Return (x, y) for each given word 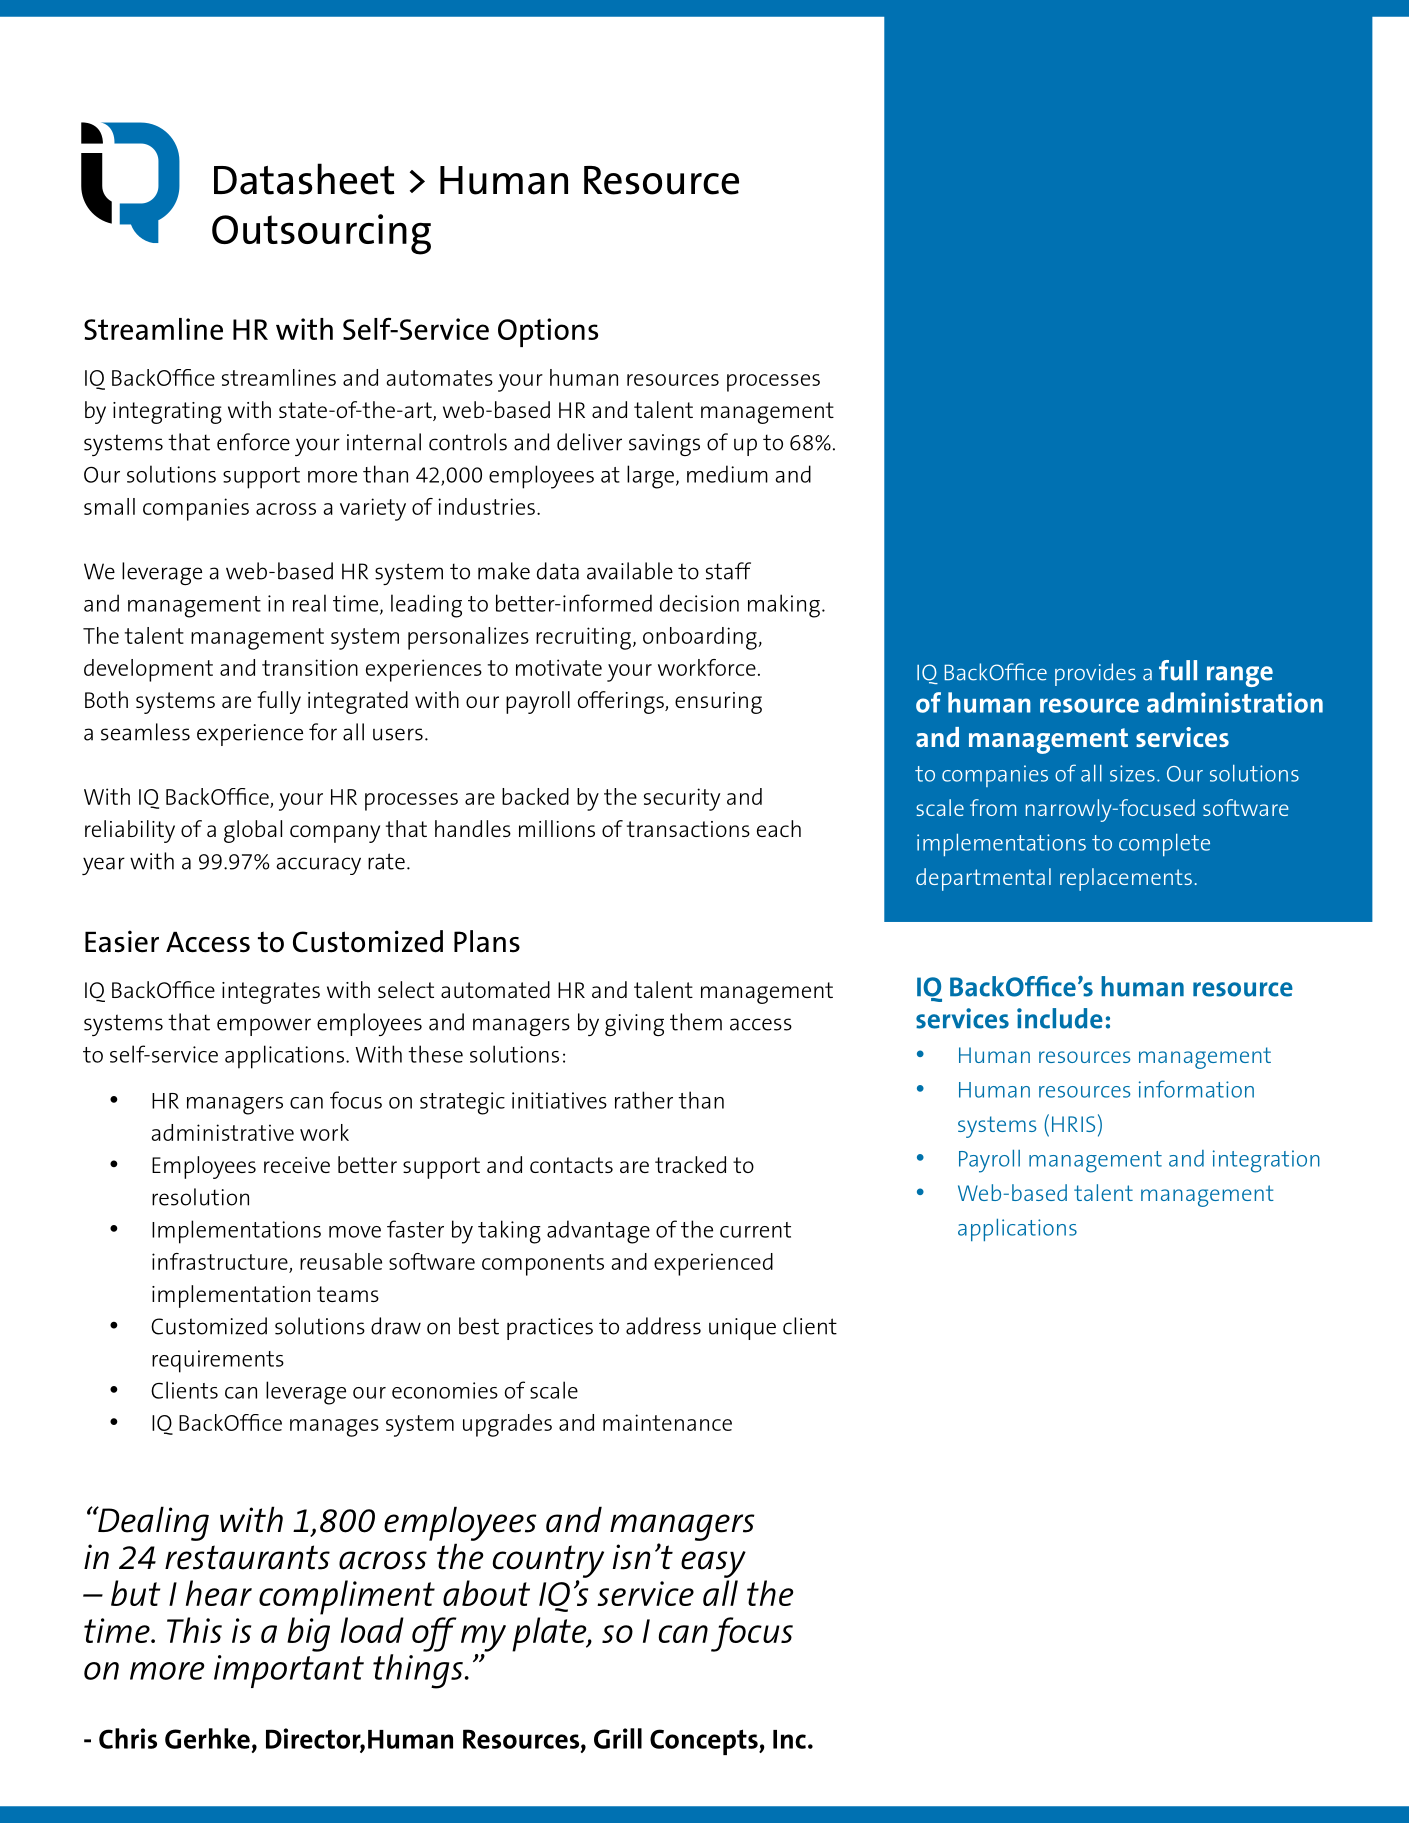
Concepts (705, 1742)
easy (713, 1564)
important (289, 1671)
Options (548, 332)
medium (727, 474)
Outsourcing (321, 234)
